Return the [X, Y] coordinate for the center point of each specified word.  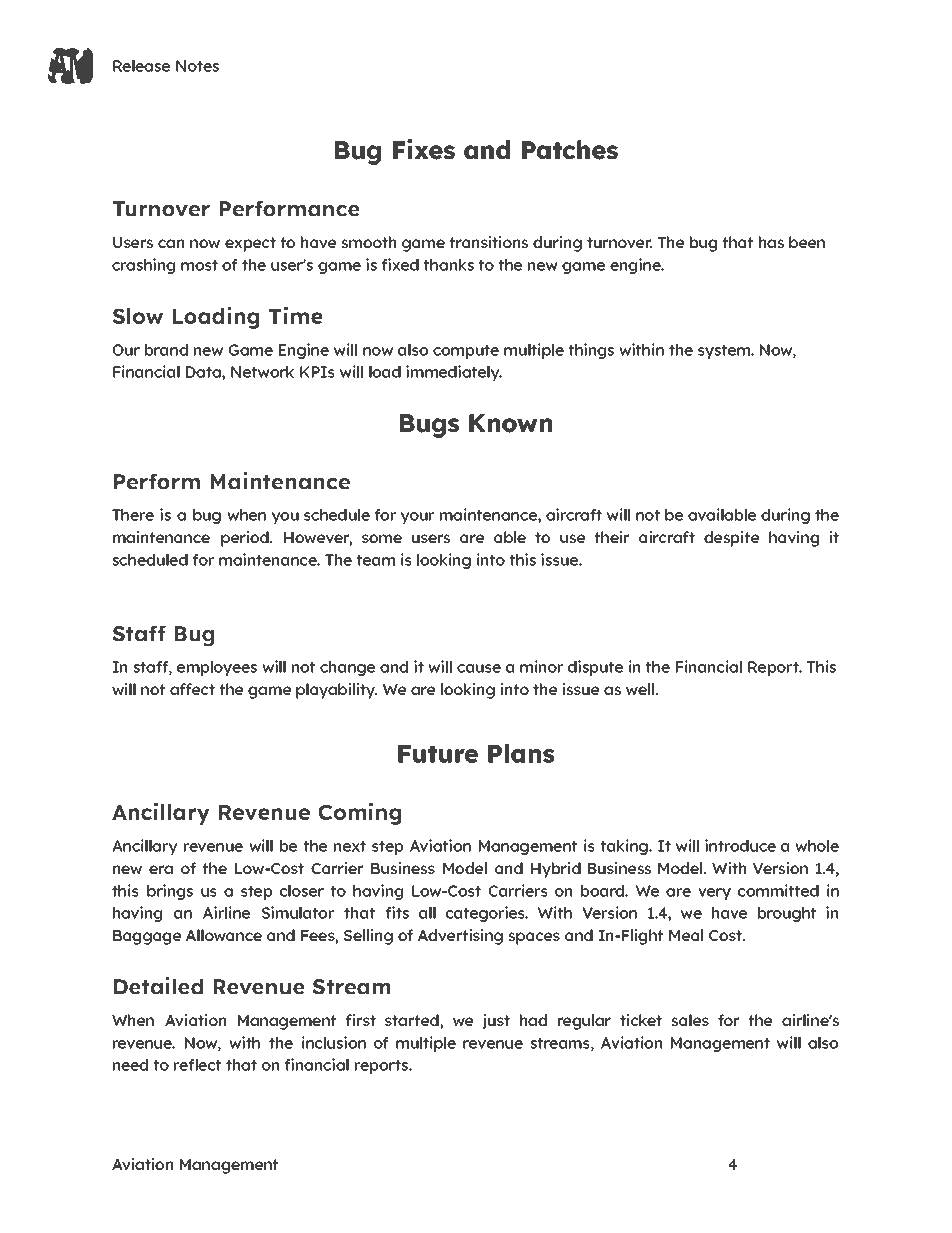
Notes [197, 66]
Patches [570, 150]
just [496, 1021]
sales [690, 1020]
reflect [197, 1065]
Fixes [424, 149]
